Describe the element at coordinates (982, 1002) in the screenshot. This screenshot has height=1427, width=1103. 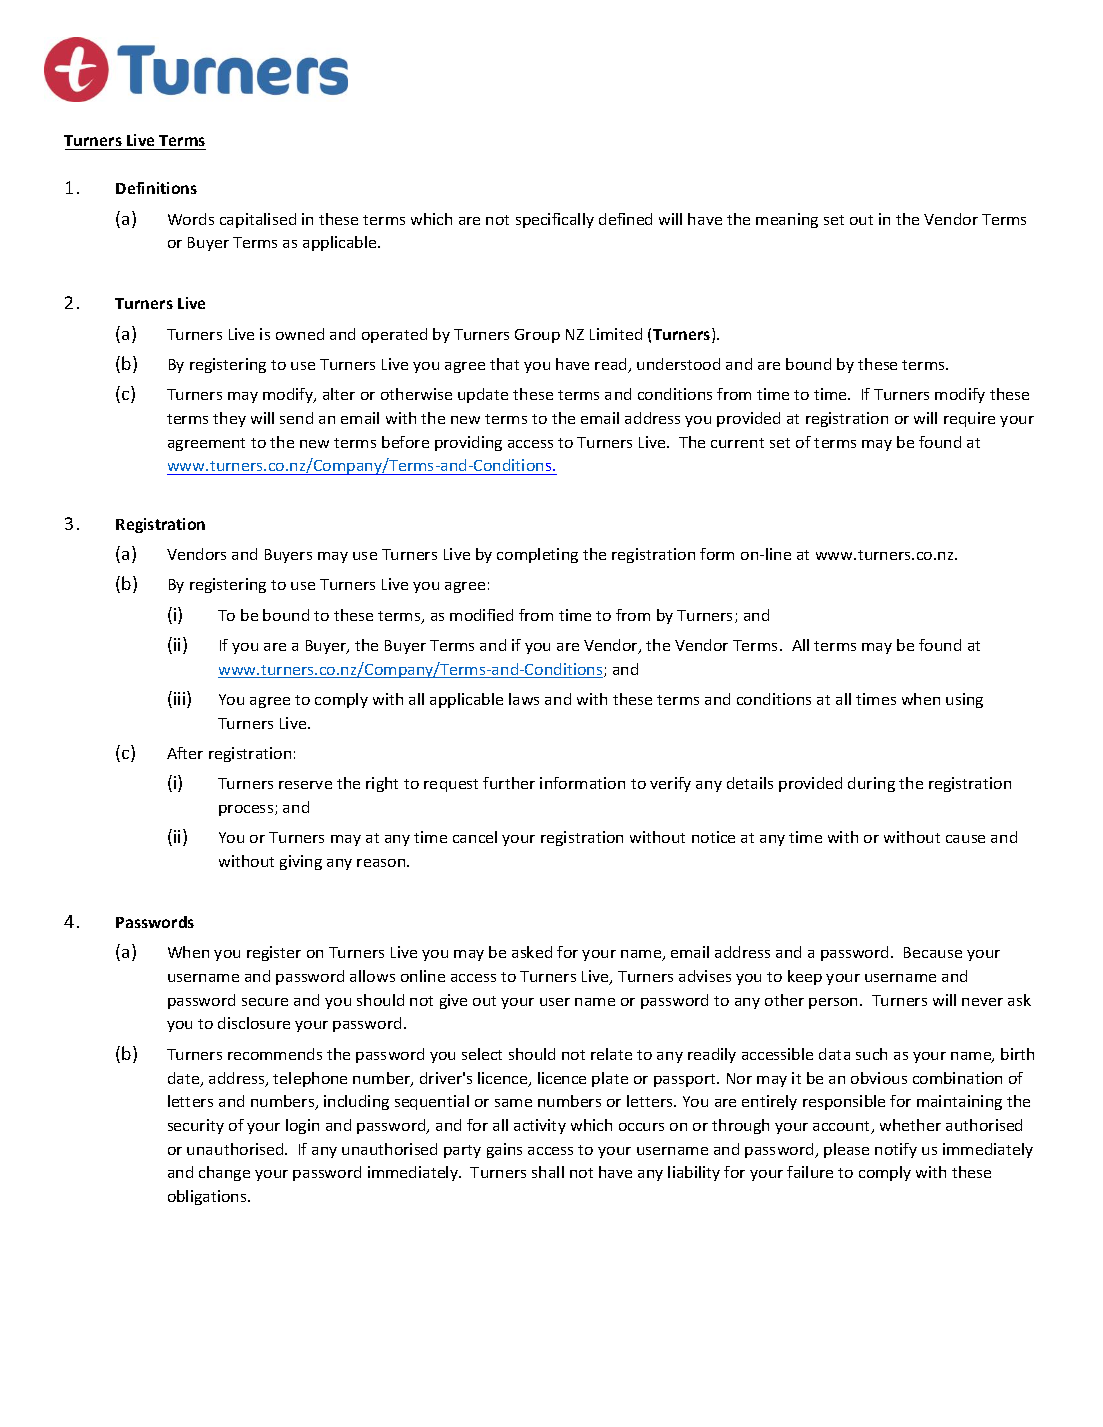
I see `never` at that location.
